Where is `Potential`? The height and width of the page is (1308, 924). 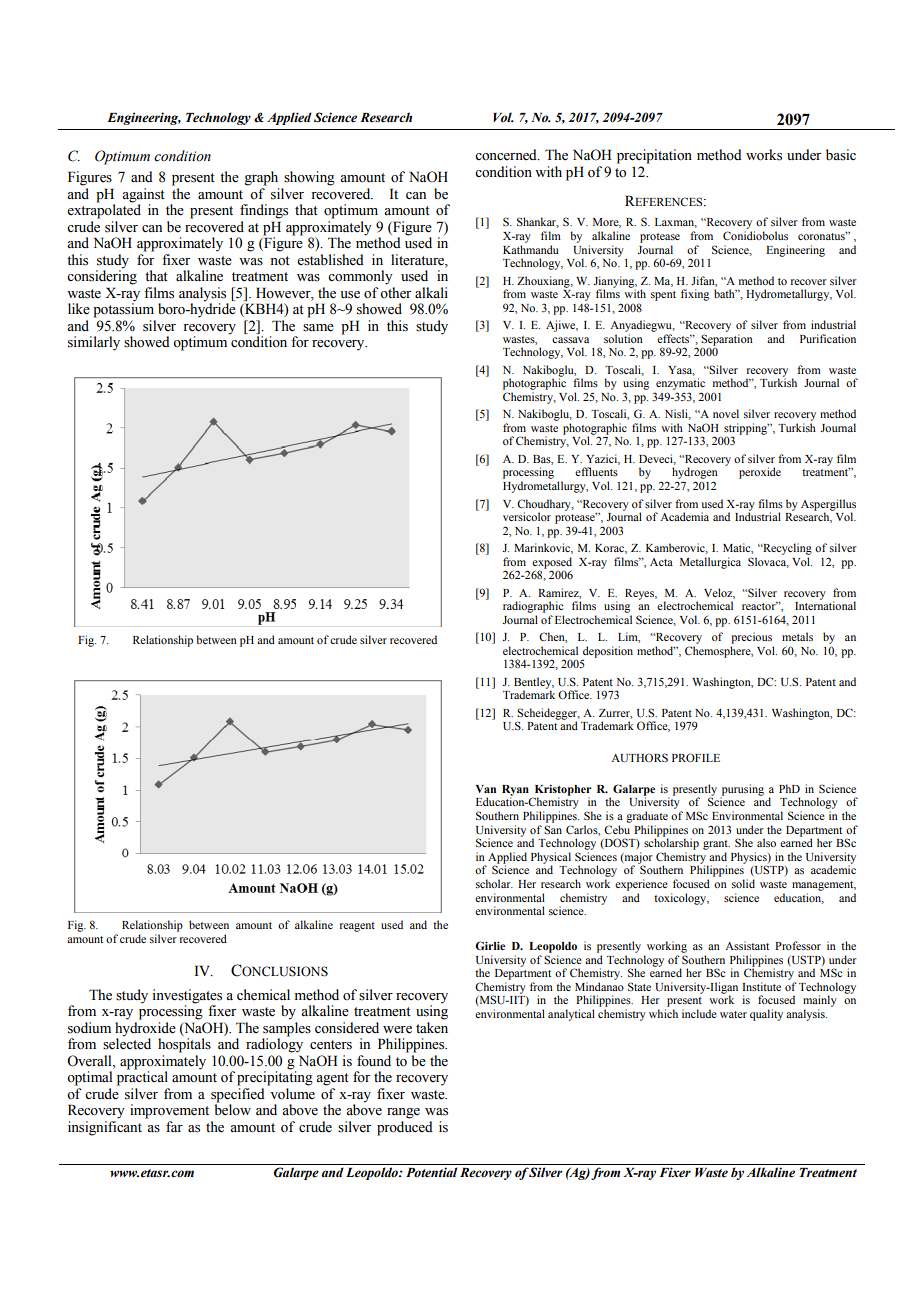
Potential is located at coordinates (431, 1172).
